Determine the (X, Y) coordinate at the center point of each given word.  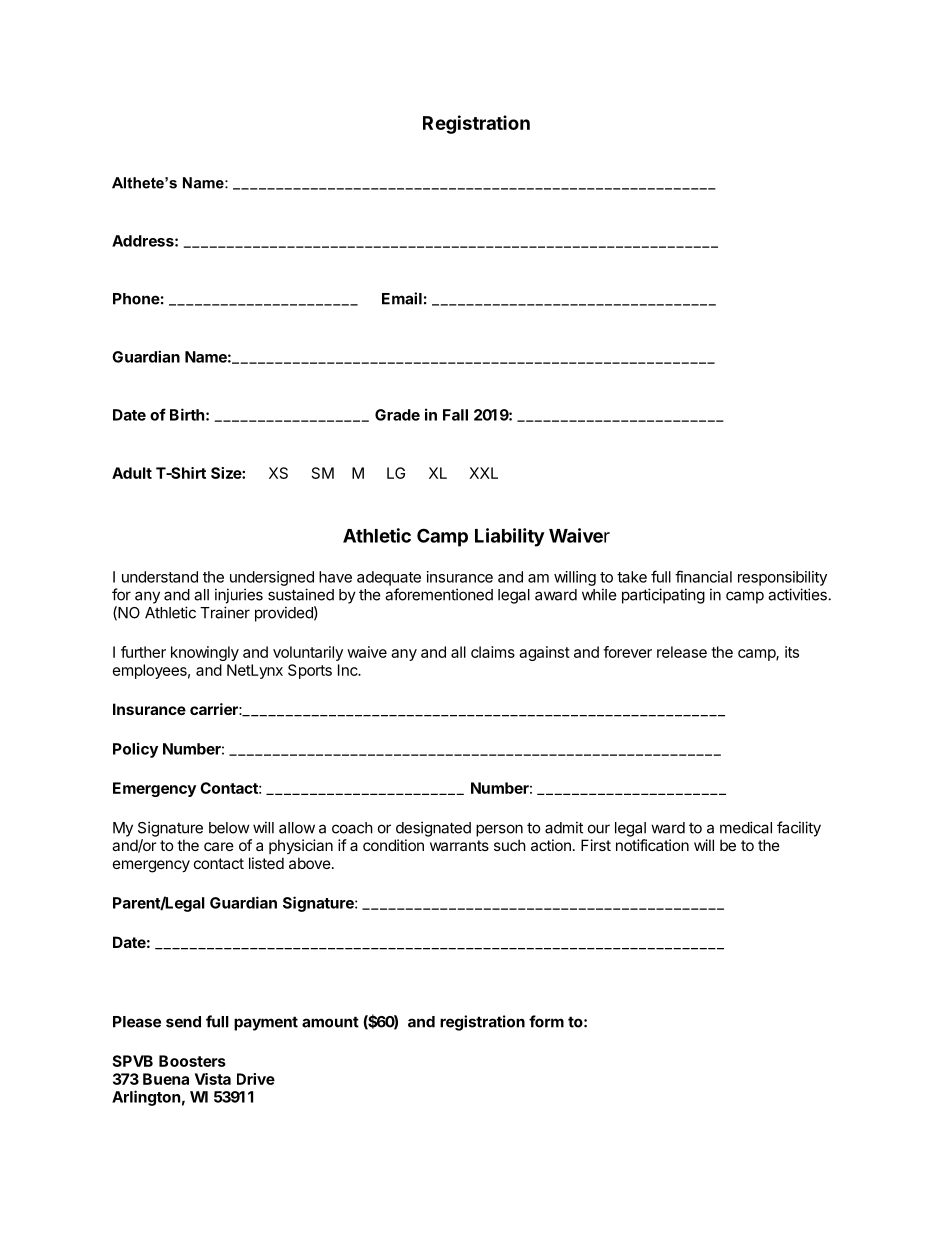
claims (493, 652)
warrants (459, 845)
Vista (213, 1079)
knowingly (205, 653)
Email (402, 298)
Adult (132, 473)
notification (652, 845)
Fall (455, 415)
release (682, 652)
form (546, 1021)
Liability (510, 537)
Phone (136, 299)
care (219, 846)
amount (330, 1022)
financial (703, 576)
